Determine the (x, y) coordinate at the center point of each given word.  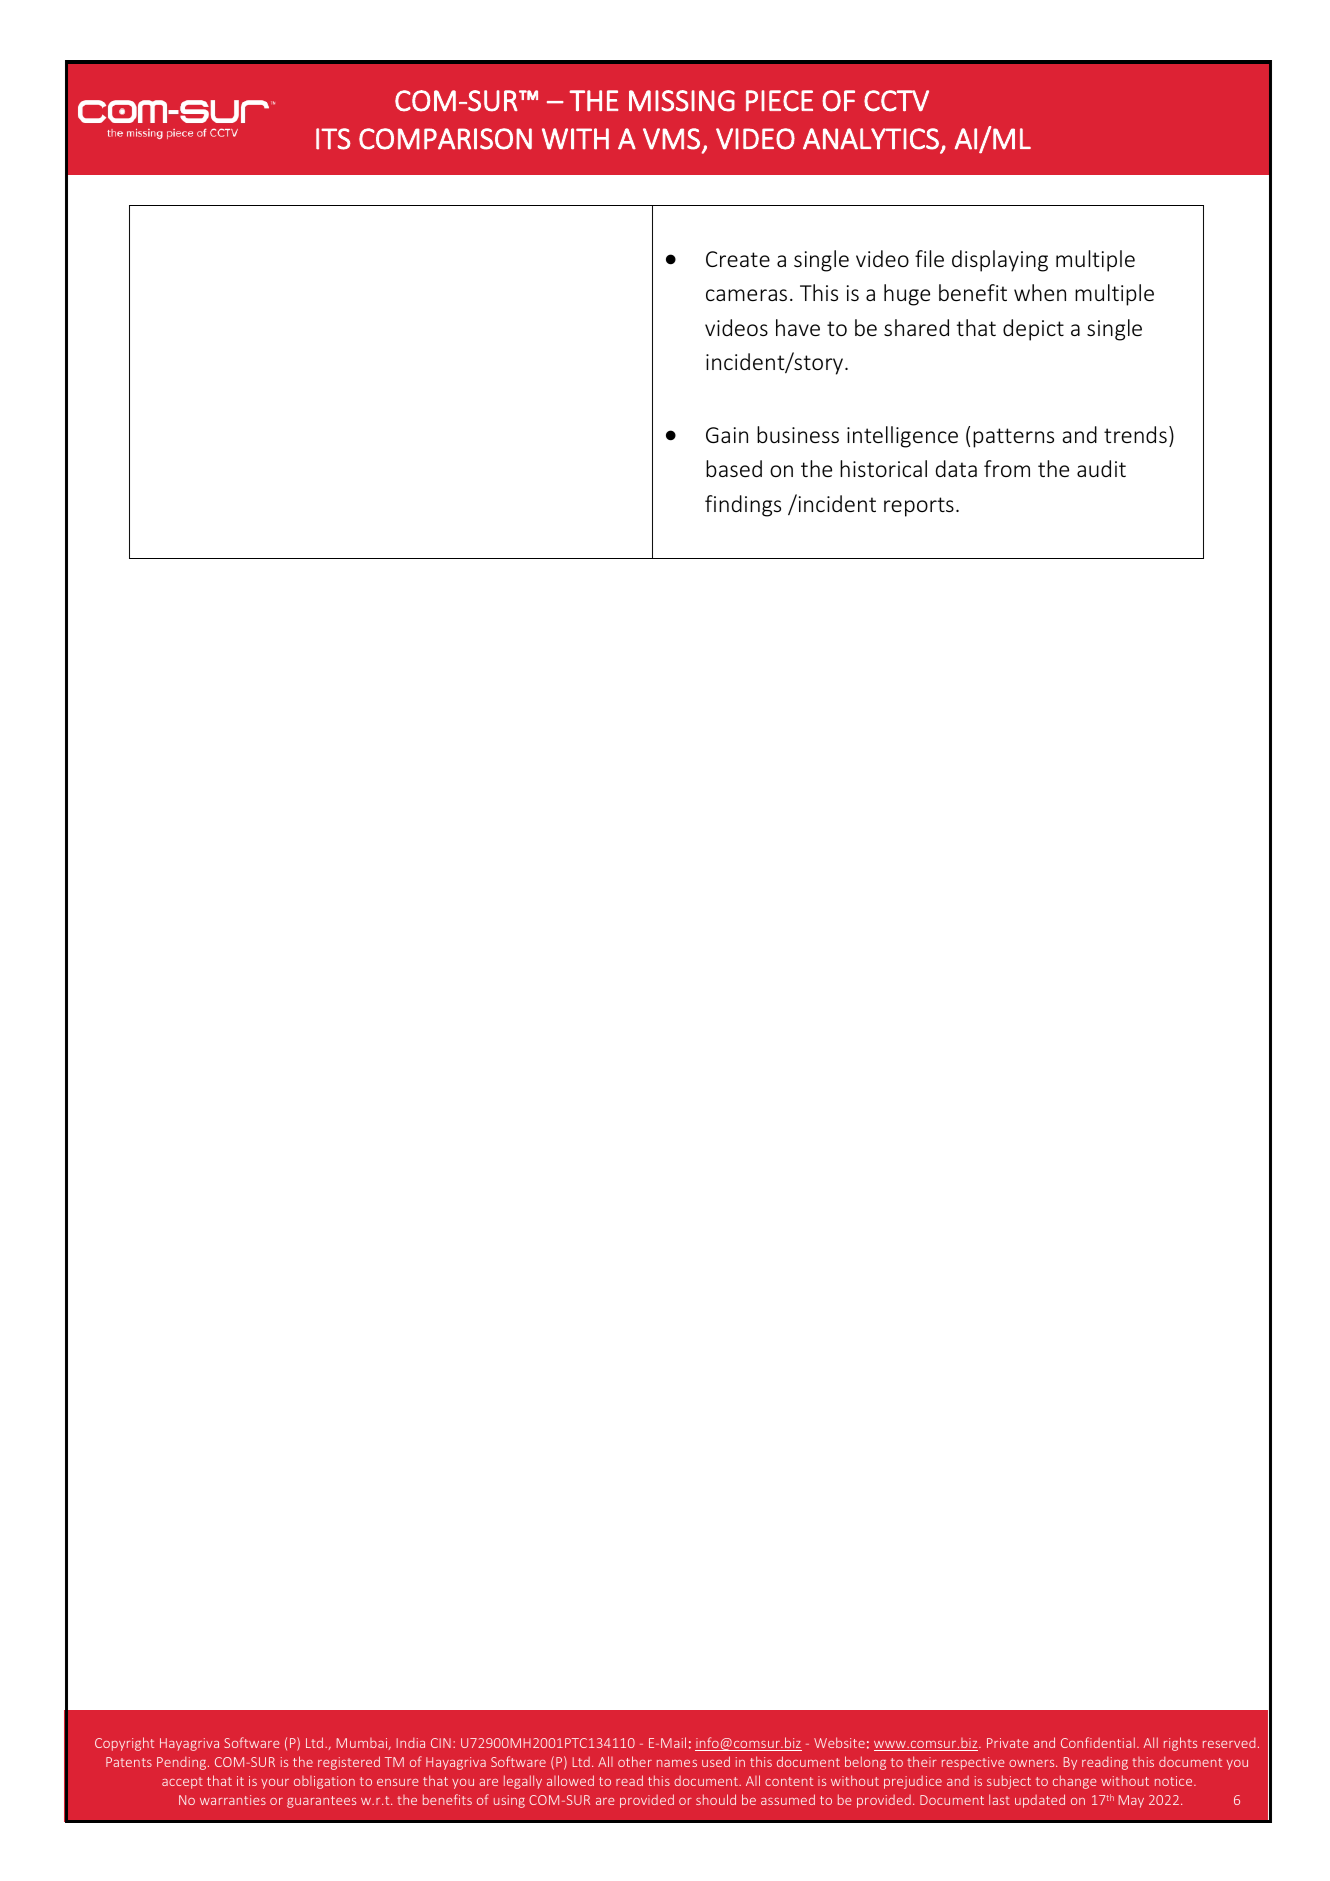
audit (1101, 468)
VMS (671, 139)
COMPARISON (445, 139)
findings (743, 506)
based (734, 468)
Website (839, 1742)
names (677, 1763)
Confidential (1098, 1742)
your (275, 1784)
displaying (1000, 261)
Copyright (124, 1744)
